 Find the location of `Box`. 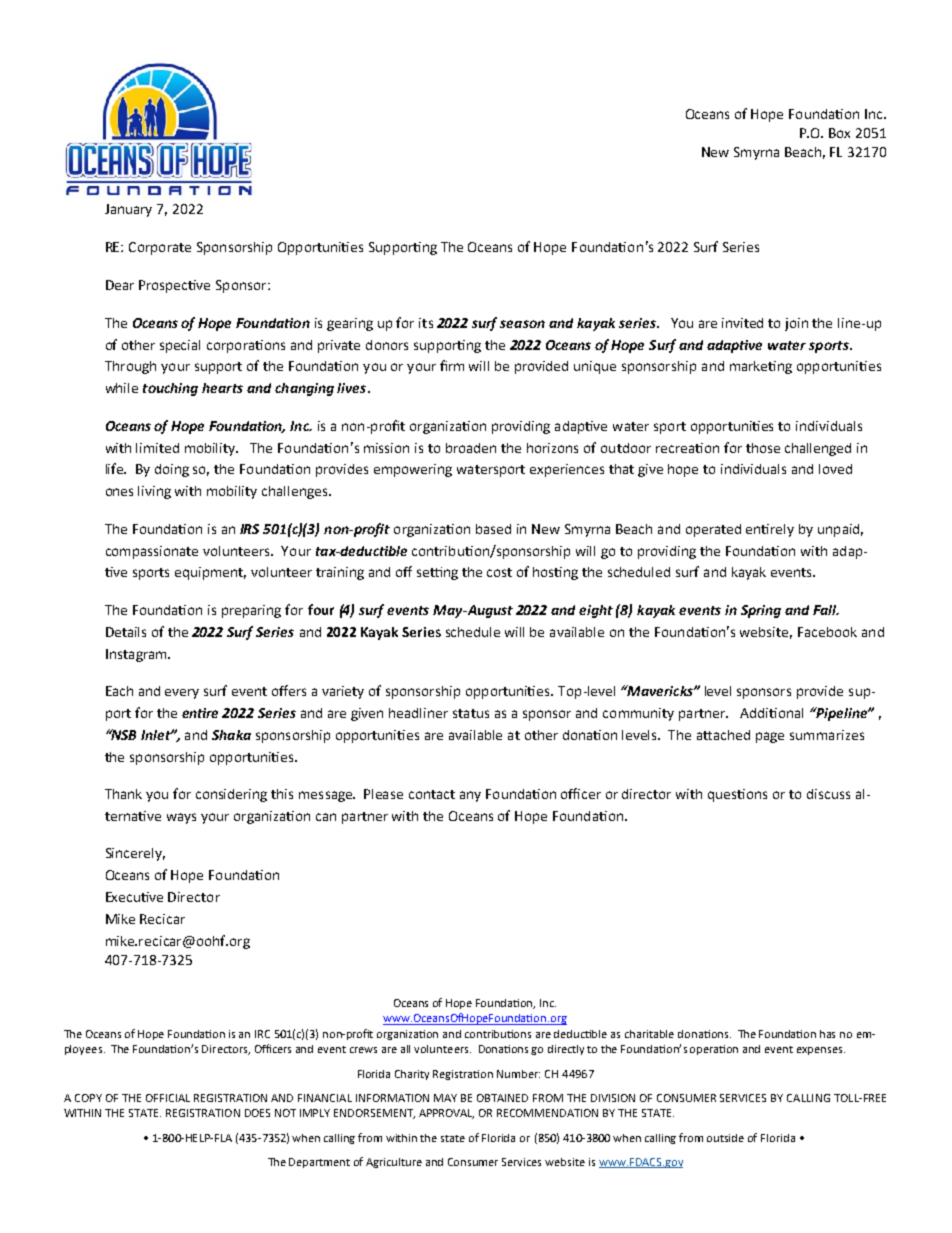

Box is located at coordinates (839, 133).
